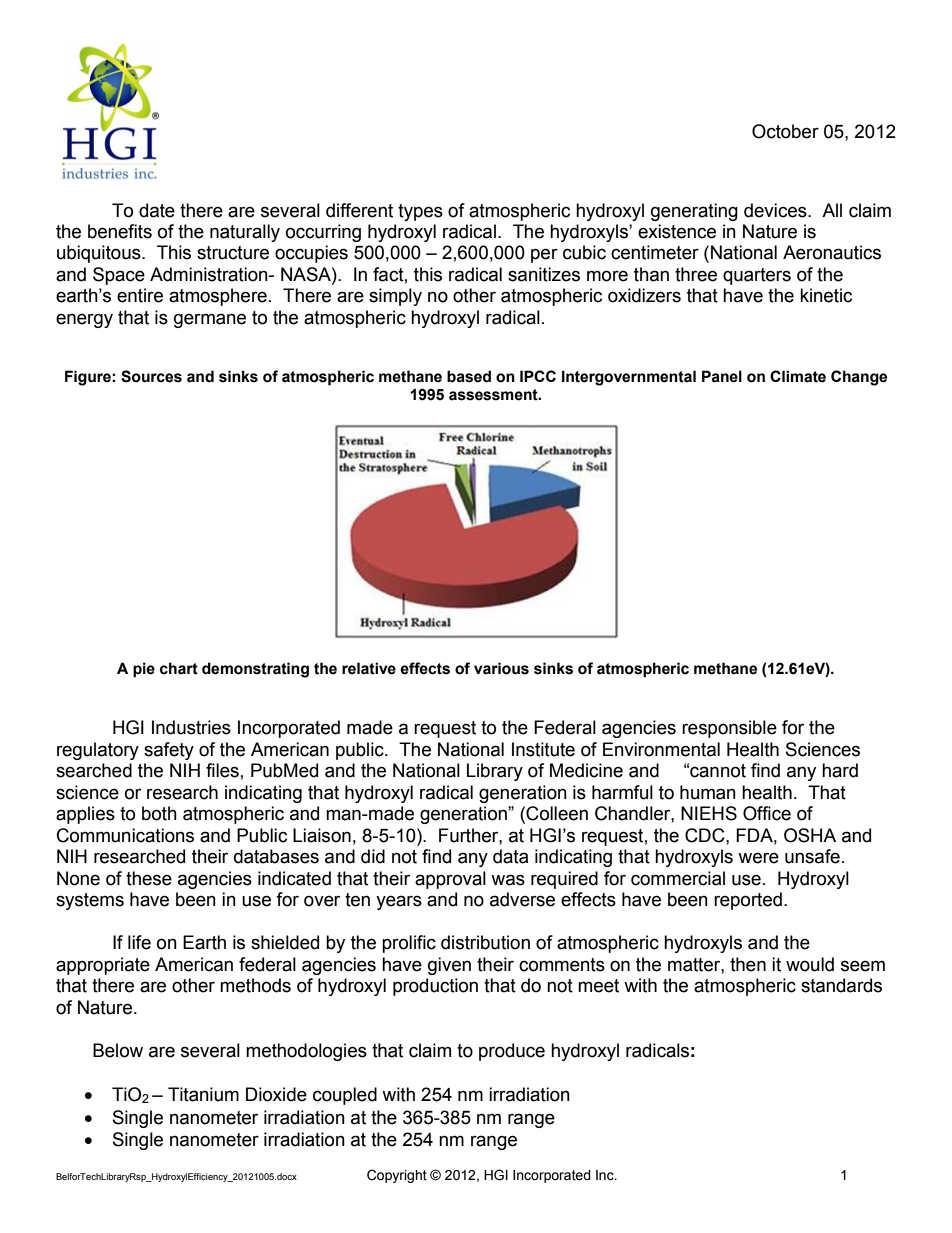 The image size is (952, 1233). Describe the element at coordinates (420, 212) in the screenshot. I see `types` at that location.
